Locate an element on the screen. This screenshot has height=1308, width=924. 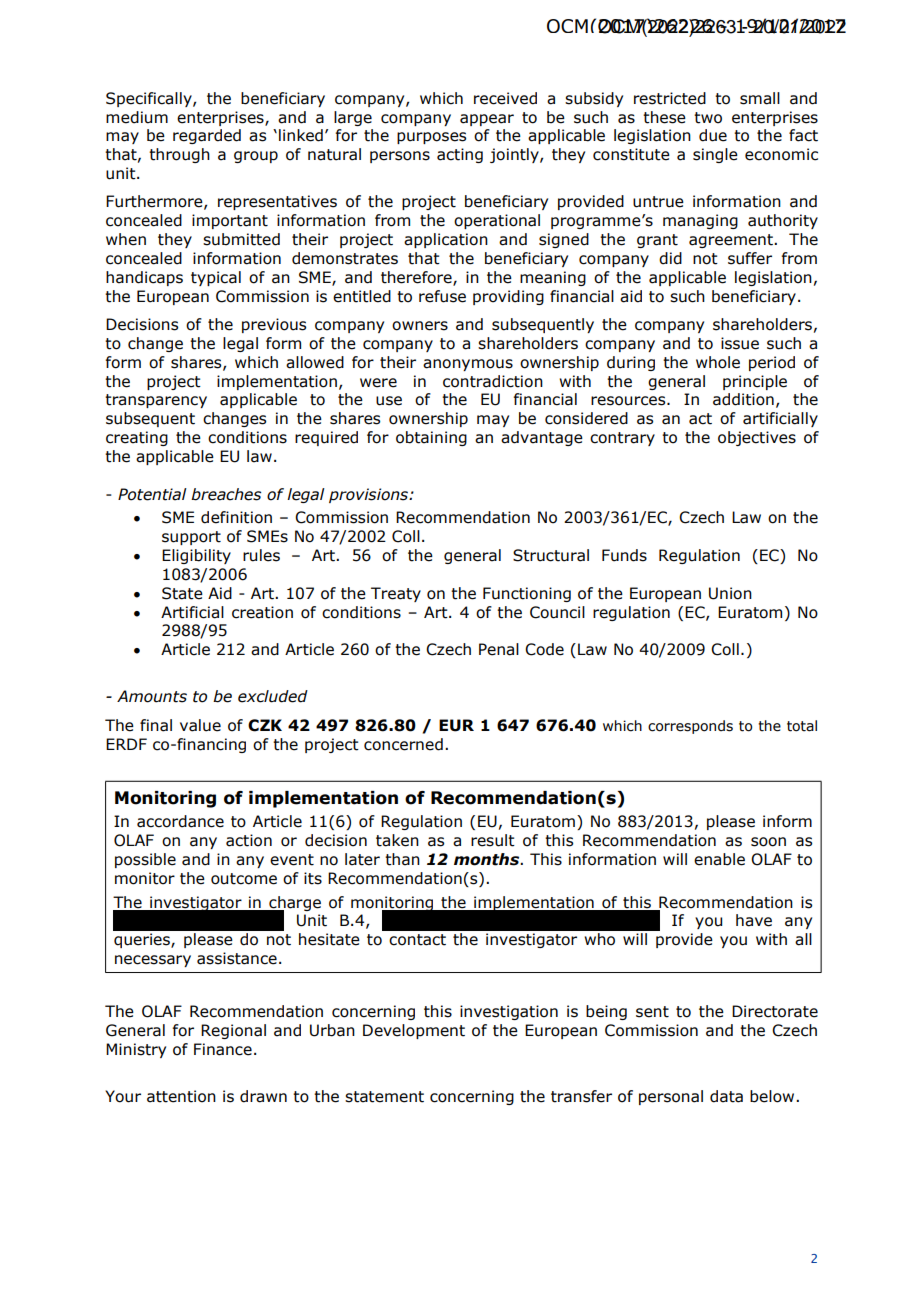
transparency is located at coordinates (156, 401).
